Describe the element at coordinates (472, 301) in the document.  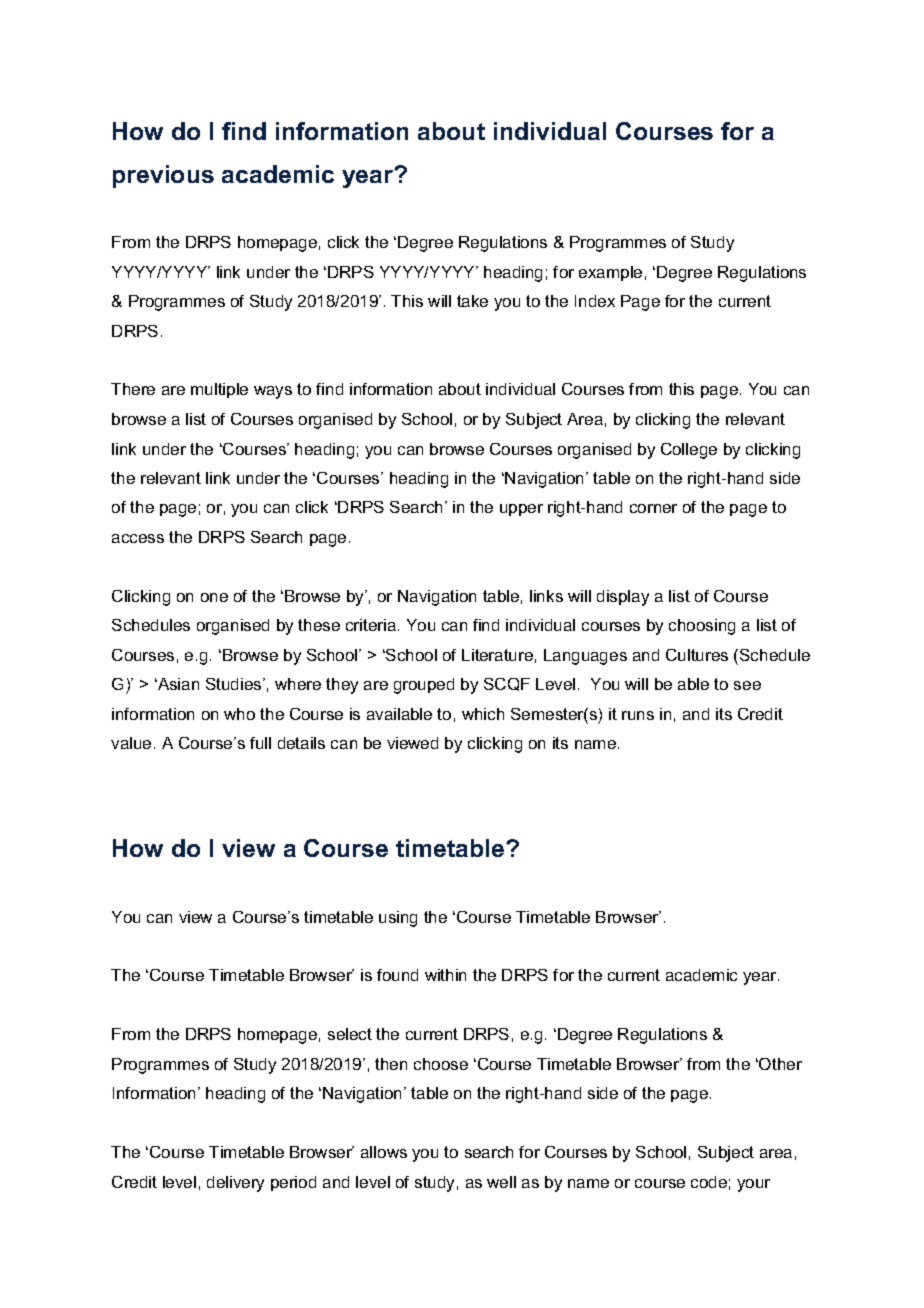
I see `take` at that location.
